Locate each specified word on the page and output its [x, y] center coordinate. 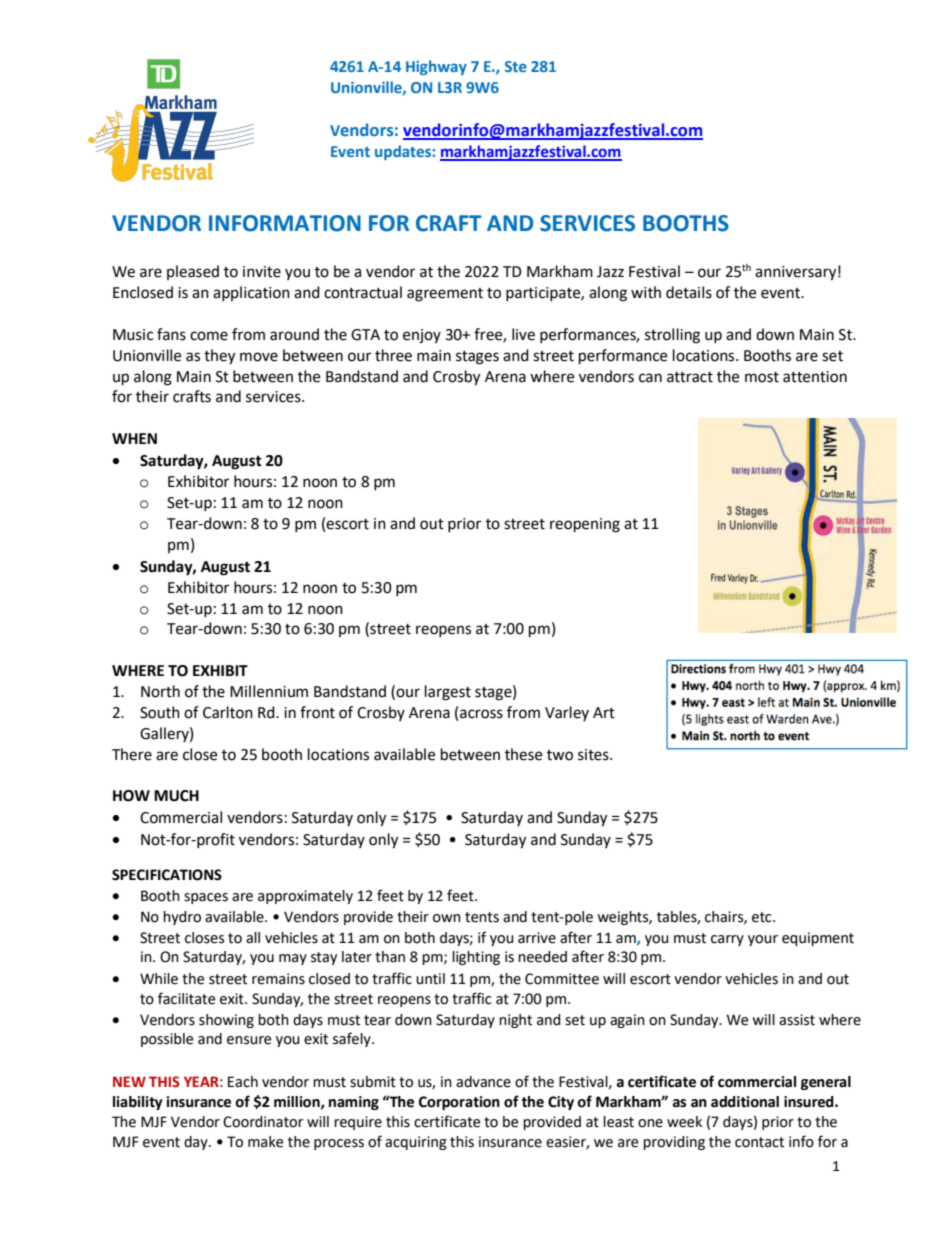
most [762, 377]
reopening [585, 525]
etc [763, 917]
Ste [516, 66]
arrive [537, 938]
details [689, 292]
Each [243, 1082]
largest [448, 693]
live [523, 334]
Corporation [459, 1103]
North [160, 691]
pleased [193, 272]
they [219, 357]
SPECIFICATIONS [167, 875]
